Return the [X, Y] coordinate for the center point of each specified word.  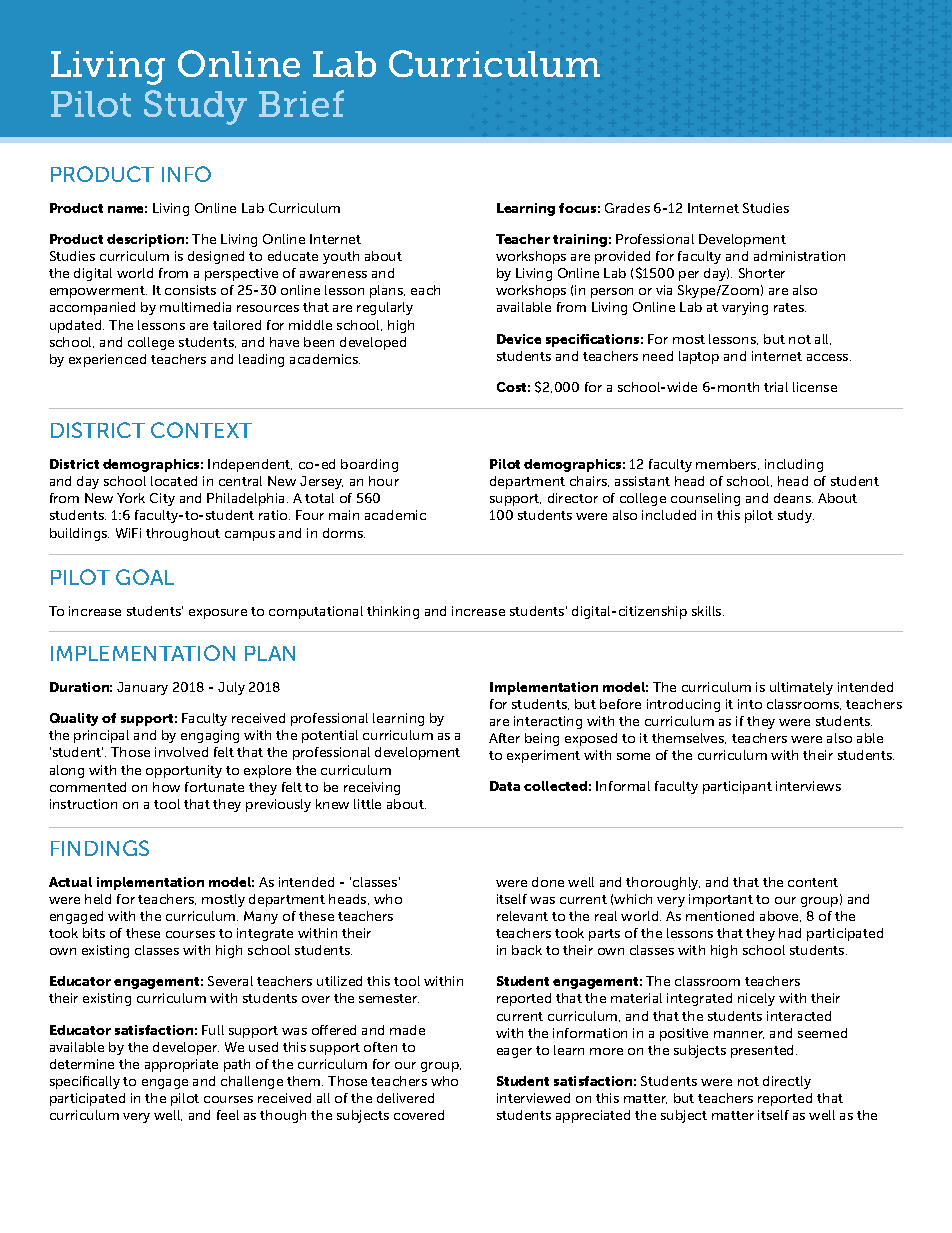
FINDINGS [100, 848]
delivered [405, 1098]
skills [708, 611]
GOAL [145, 577]
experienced [107, 360]
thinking [393, 612]
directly [787, 1082]
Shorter [762, 273]
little [367, 804]
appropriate [181, 1065]
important [721, 900]
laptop [699, 357]
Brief [301, 103]
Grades [627, 208]
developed [373, 343]
